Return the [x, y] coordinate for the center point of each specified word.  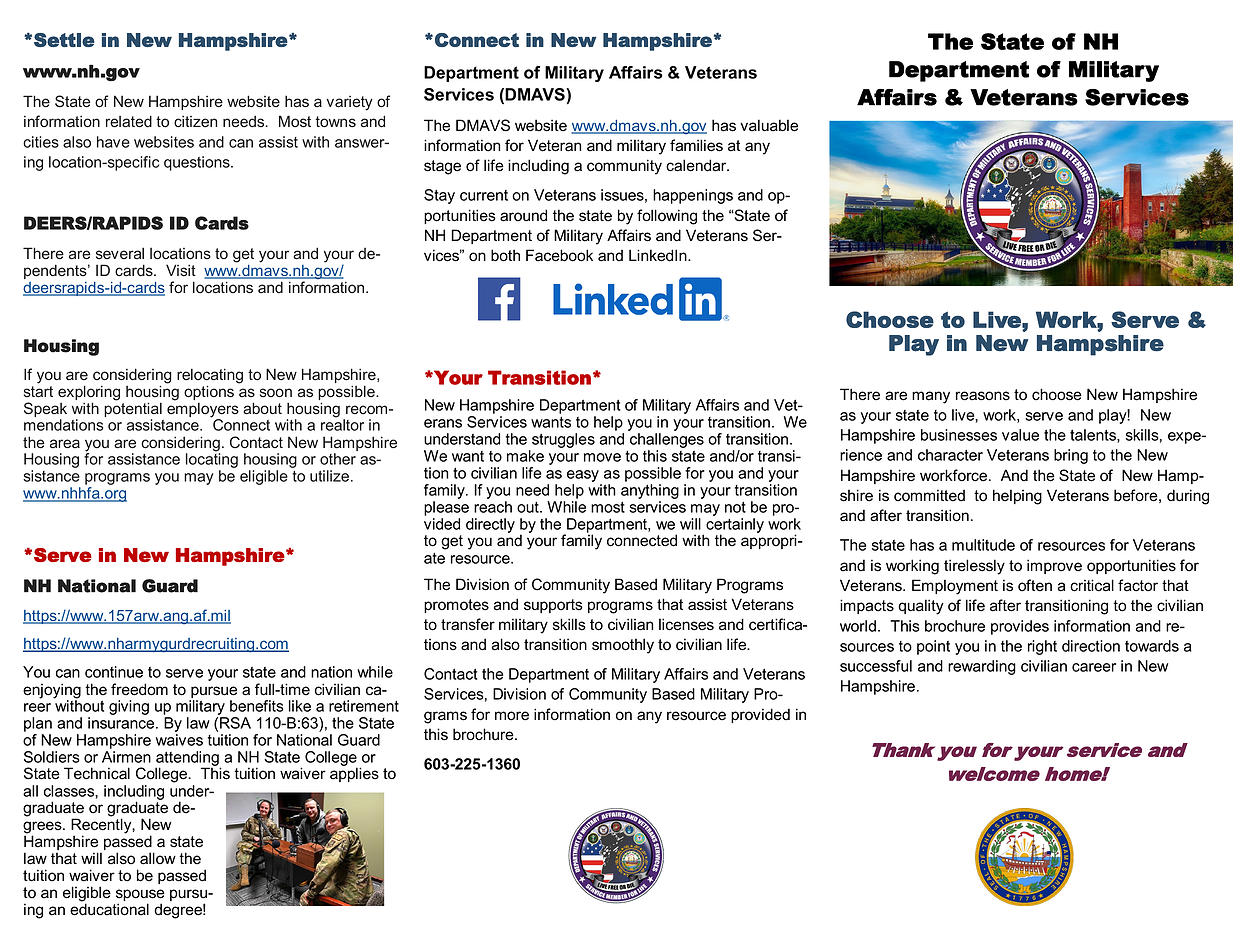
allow [158, 858]
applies [354, 774]
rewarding [982, 667]
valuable [769, 125]
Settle [64, 40]
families [696, 145]
